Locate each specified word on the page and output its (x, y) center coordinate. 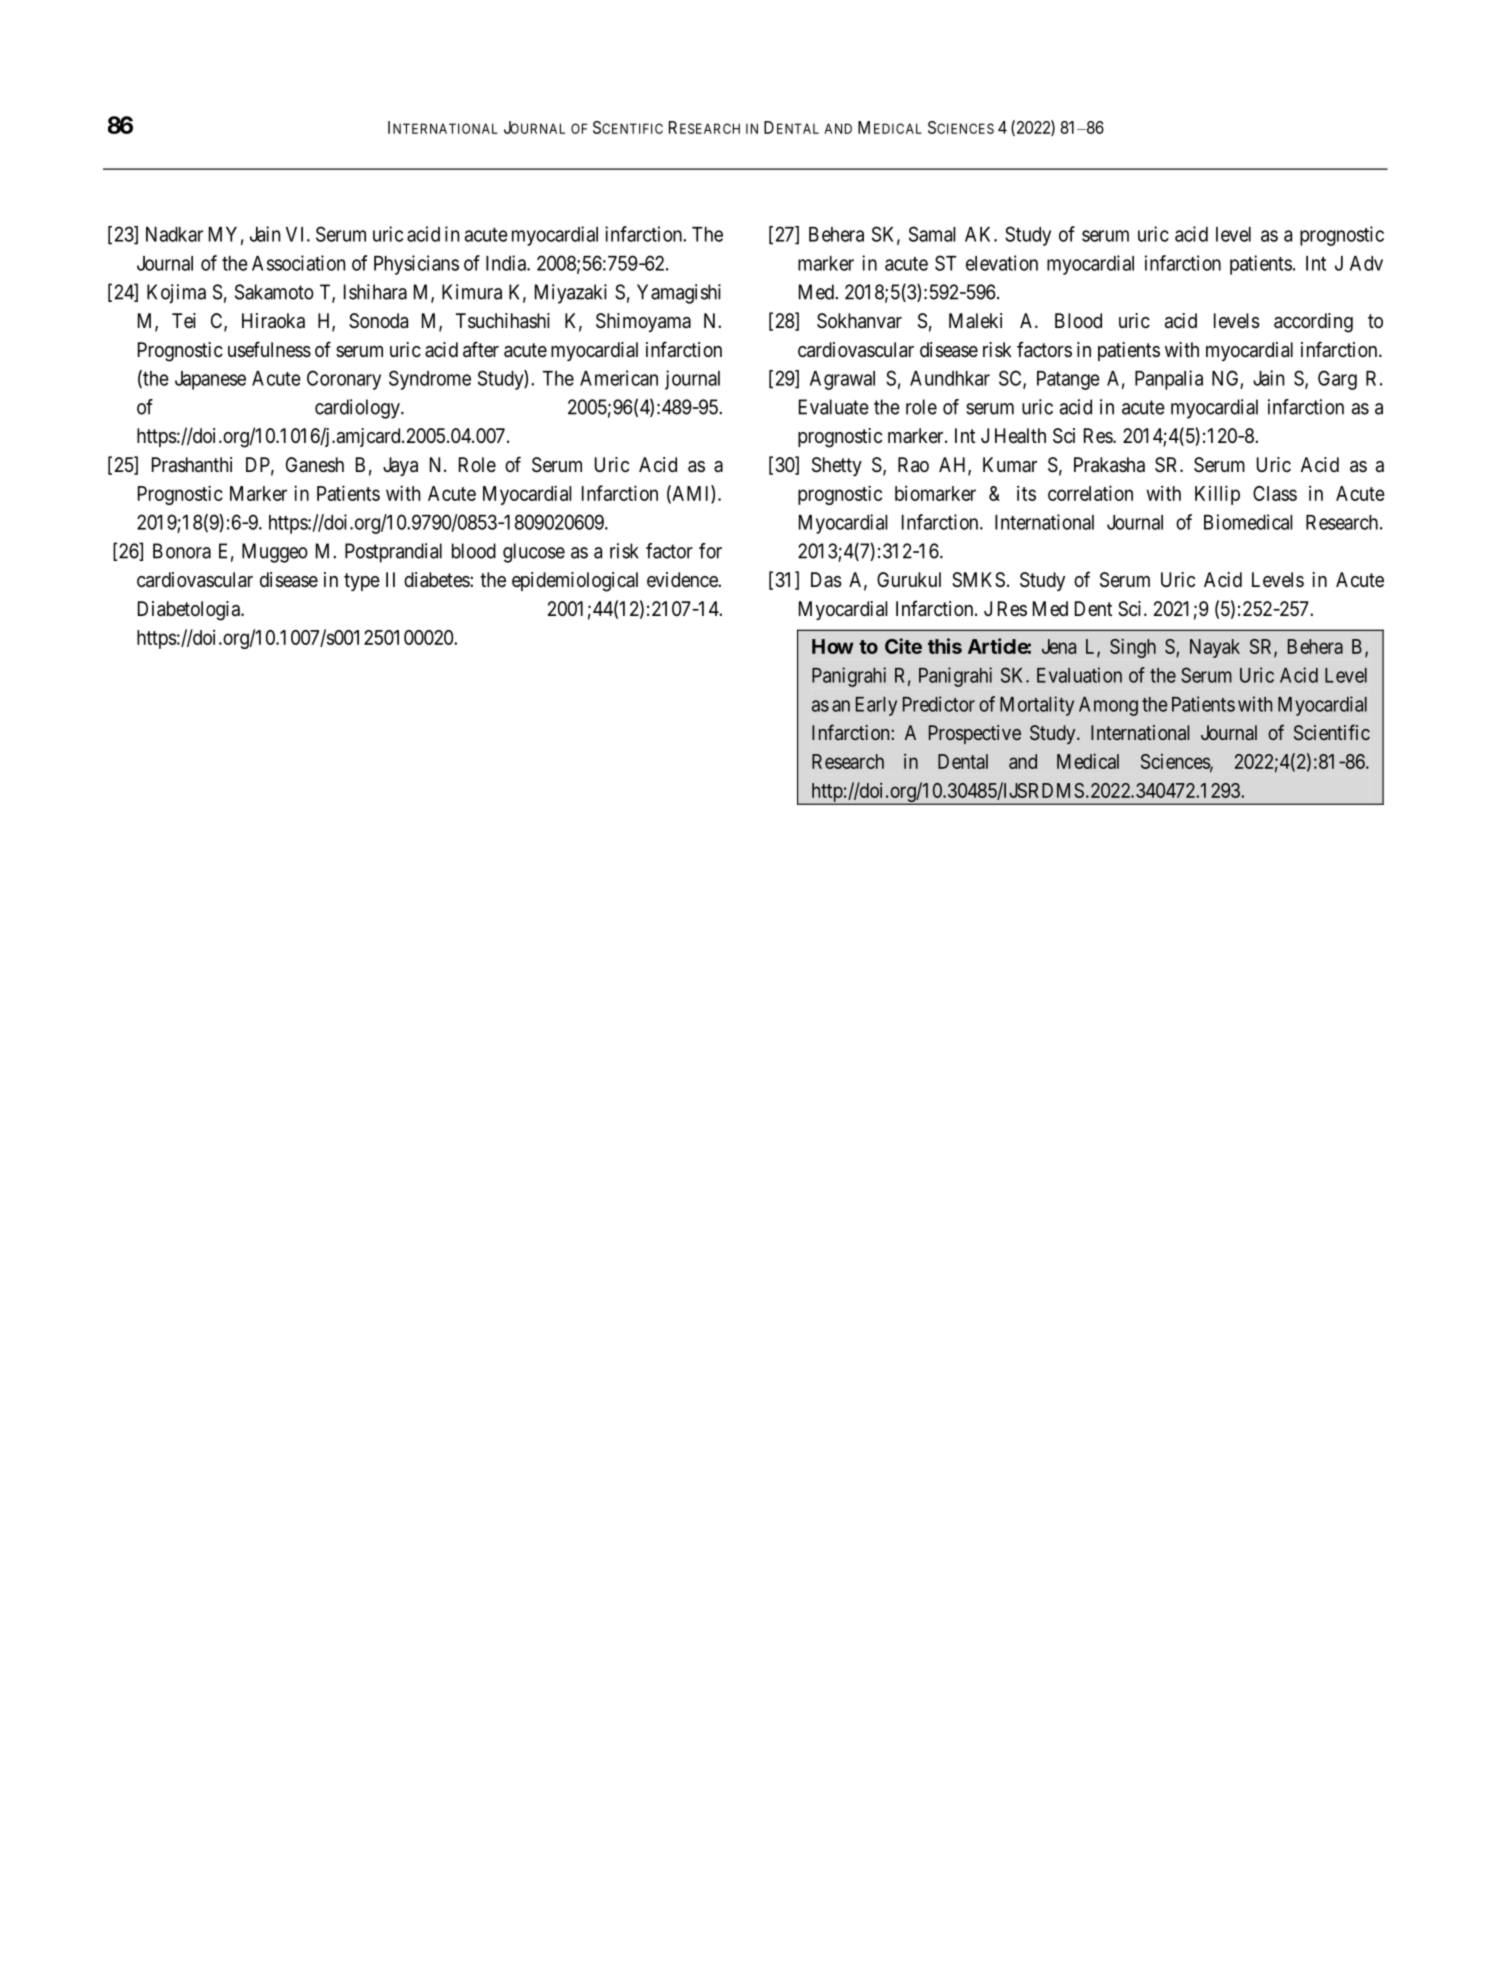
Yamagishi (679, 294)
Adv (1366, 263)
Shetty (837, 466)
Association (298, 263)
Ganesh (315, 465)
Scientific (1332, 732)
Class (1275, 493)
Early (876, 706)
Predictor (939, 704)
